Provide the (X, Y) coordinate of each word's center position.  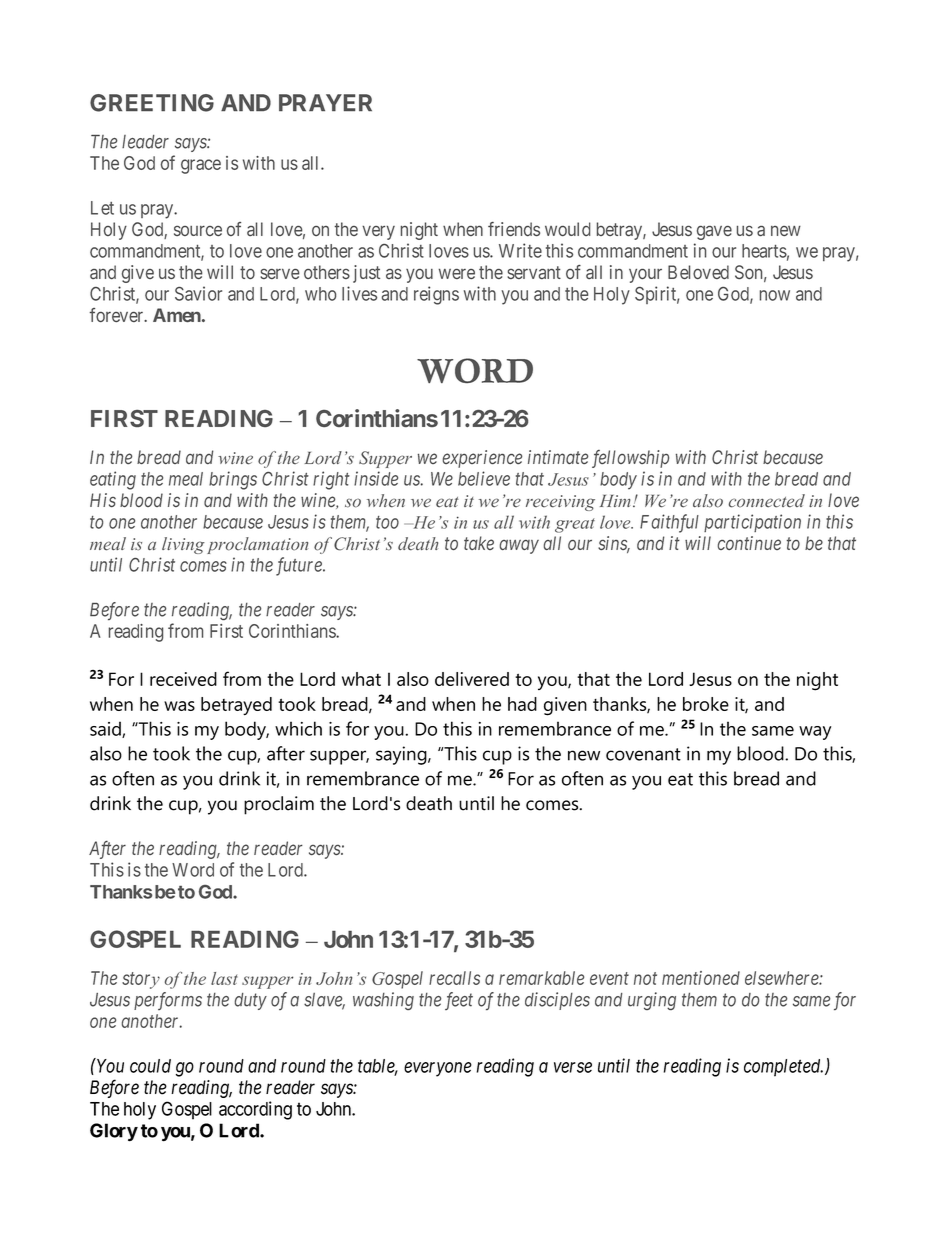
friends (514, 229)
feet (459, 1001)
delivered (472, 679)
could (150, 1066)
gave (714, 232)
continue (749, 543)
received (183, 679)
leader (145, 142)
